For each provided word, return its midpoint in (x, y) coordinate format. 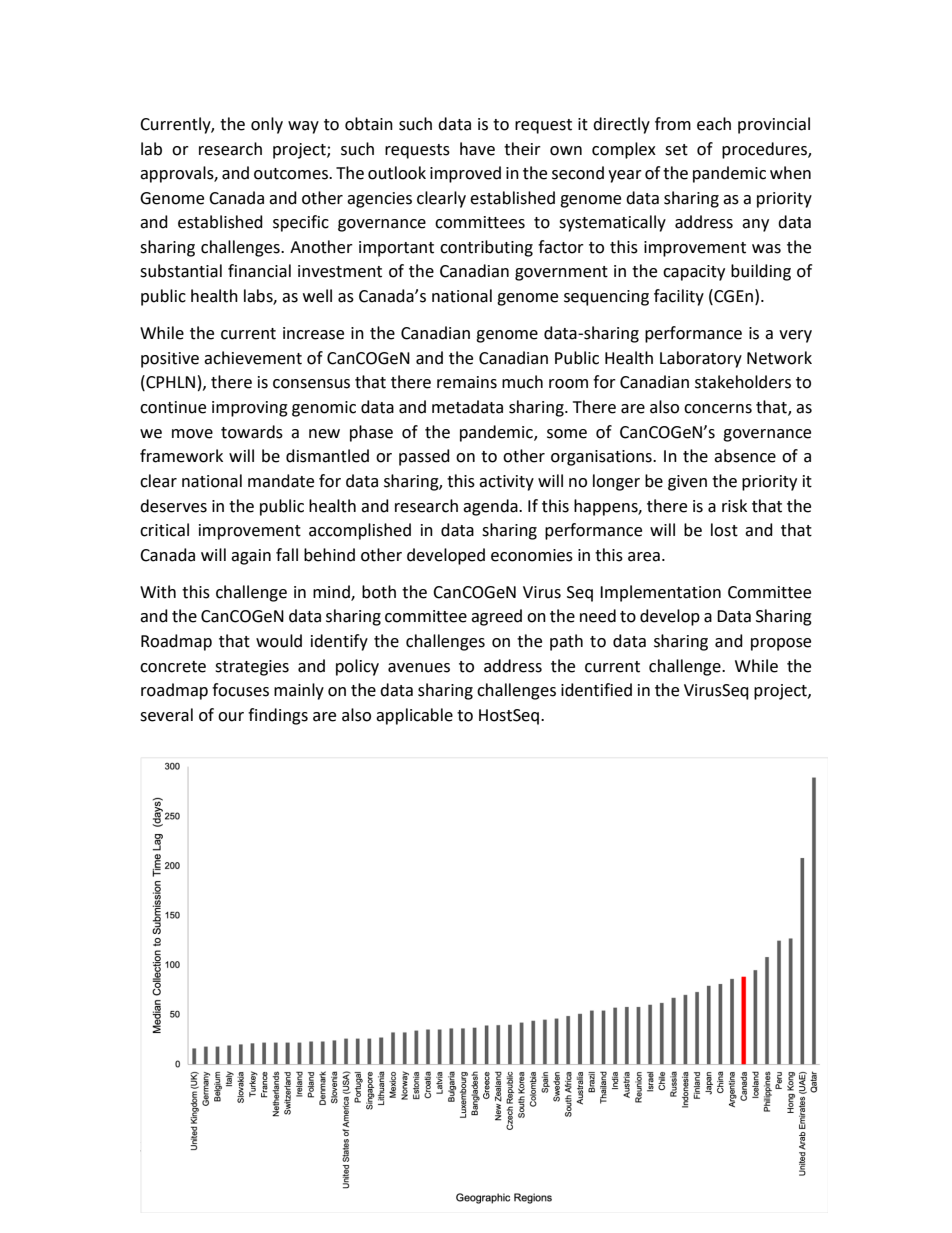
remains (467, 382)
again (251, 557)
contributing (486, 248)
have (477, 149)
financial (259, 271)
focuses (240, 690)
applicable (414, 716)
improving (250, 409)
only (267, 125)
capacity (694, 273)
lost (724, 530)
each (714, 124)
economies (532, 555)
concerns (718, 409)
